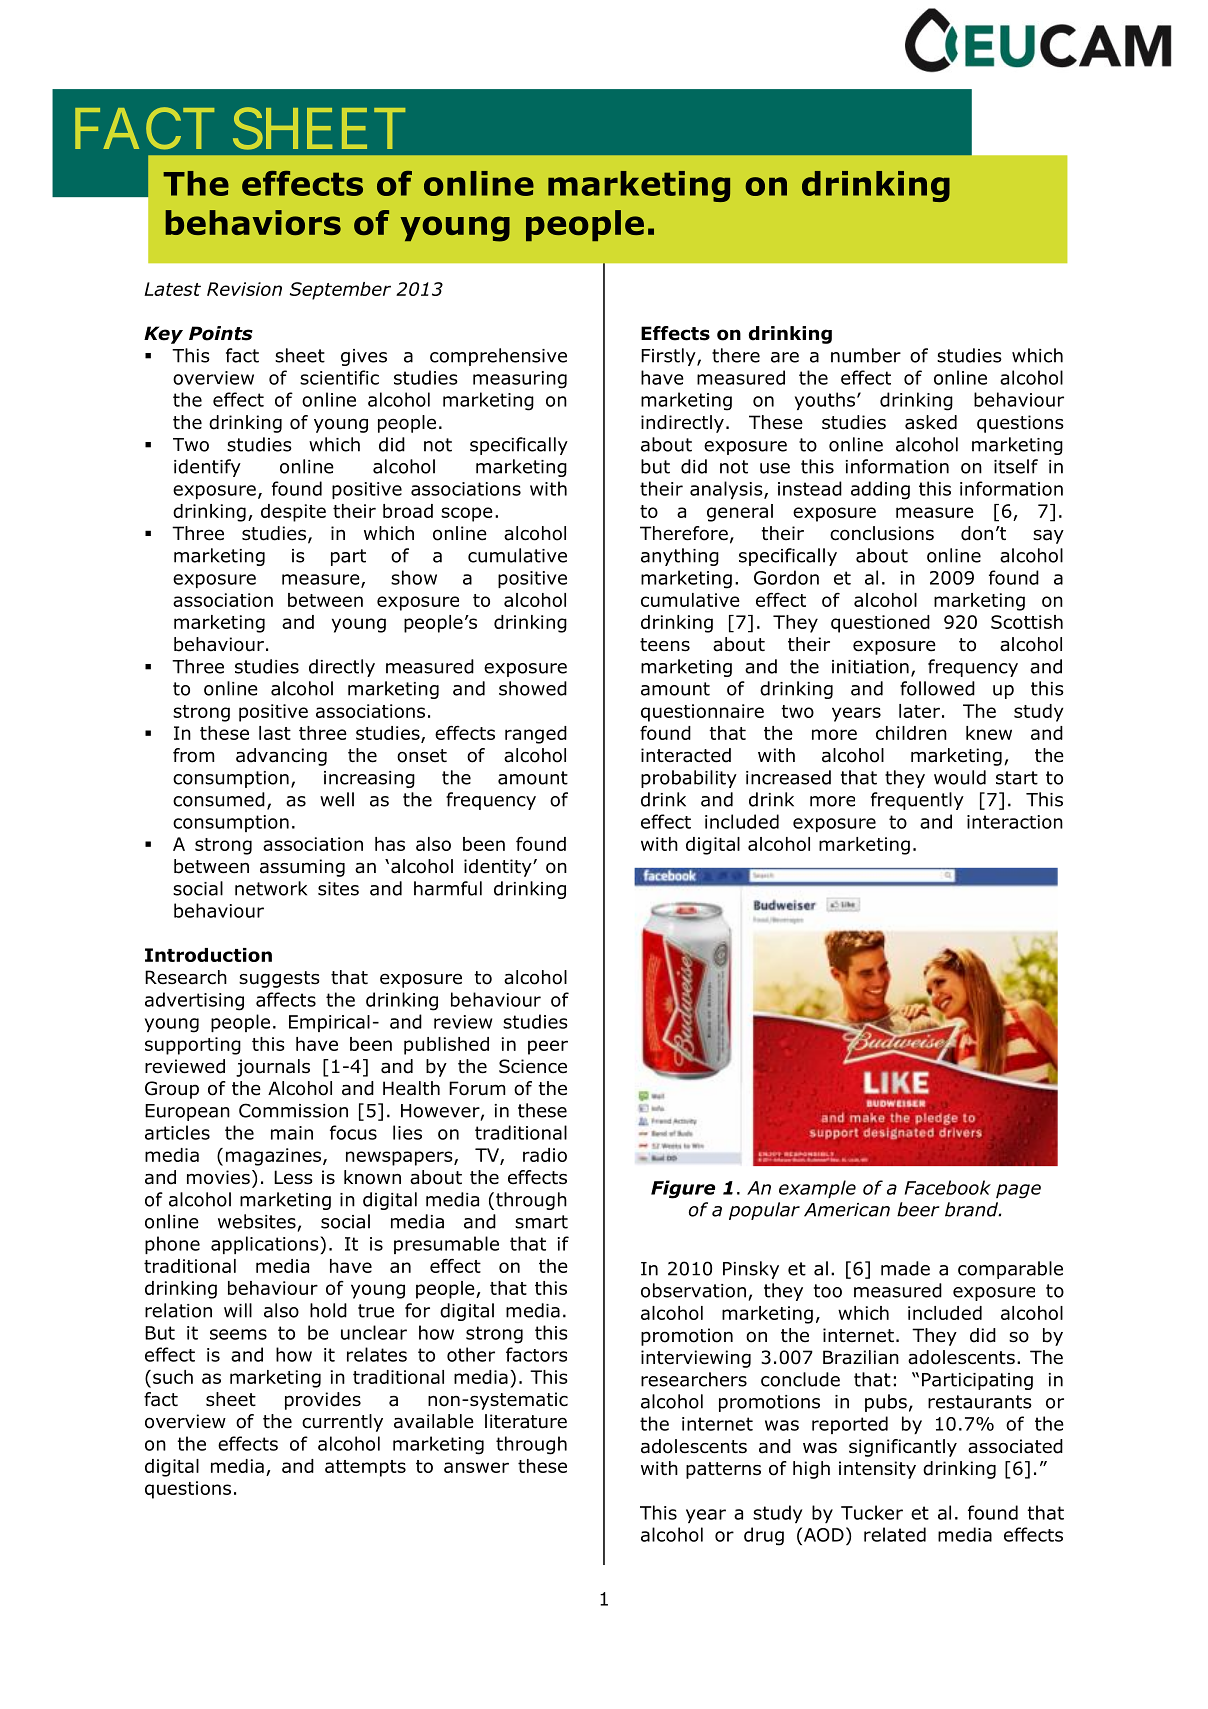 Image resolution: width=1208 pixels, height=1709 pixels. What do you see at coordinates (244, 289) in the document?
I see `Revision` at bounding box center [244, 289].
